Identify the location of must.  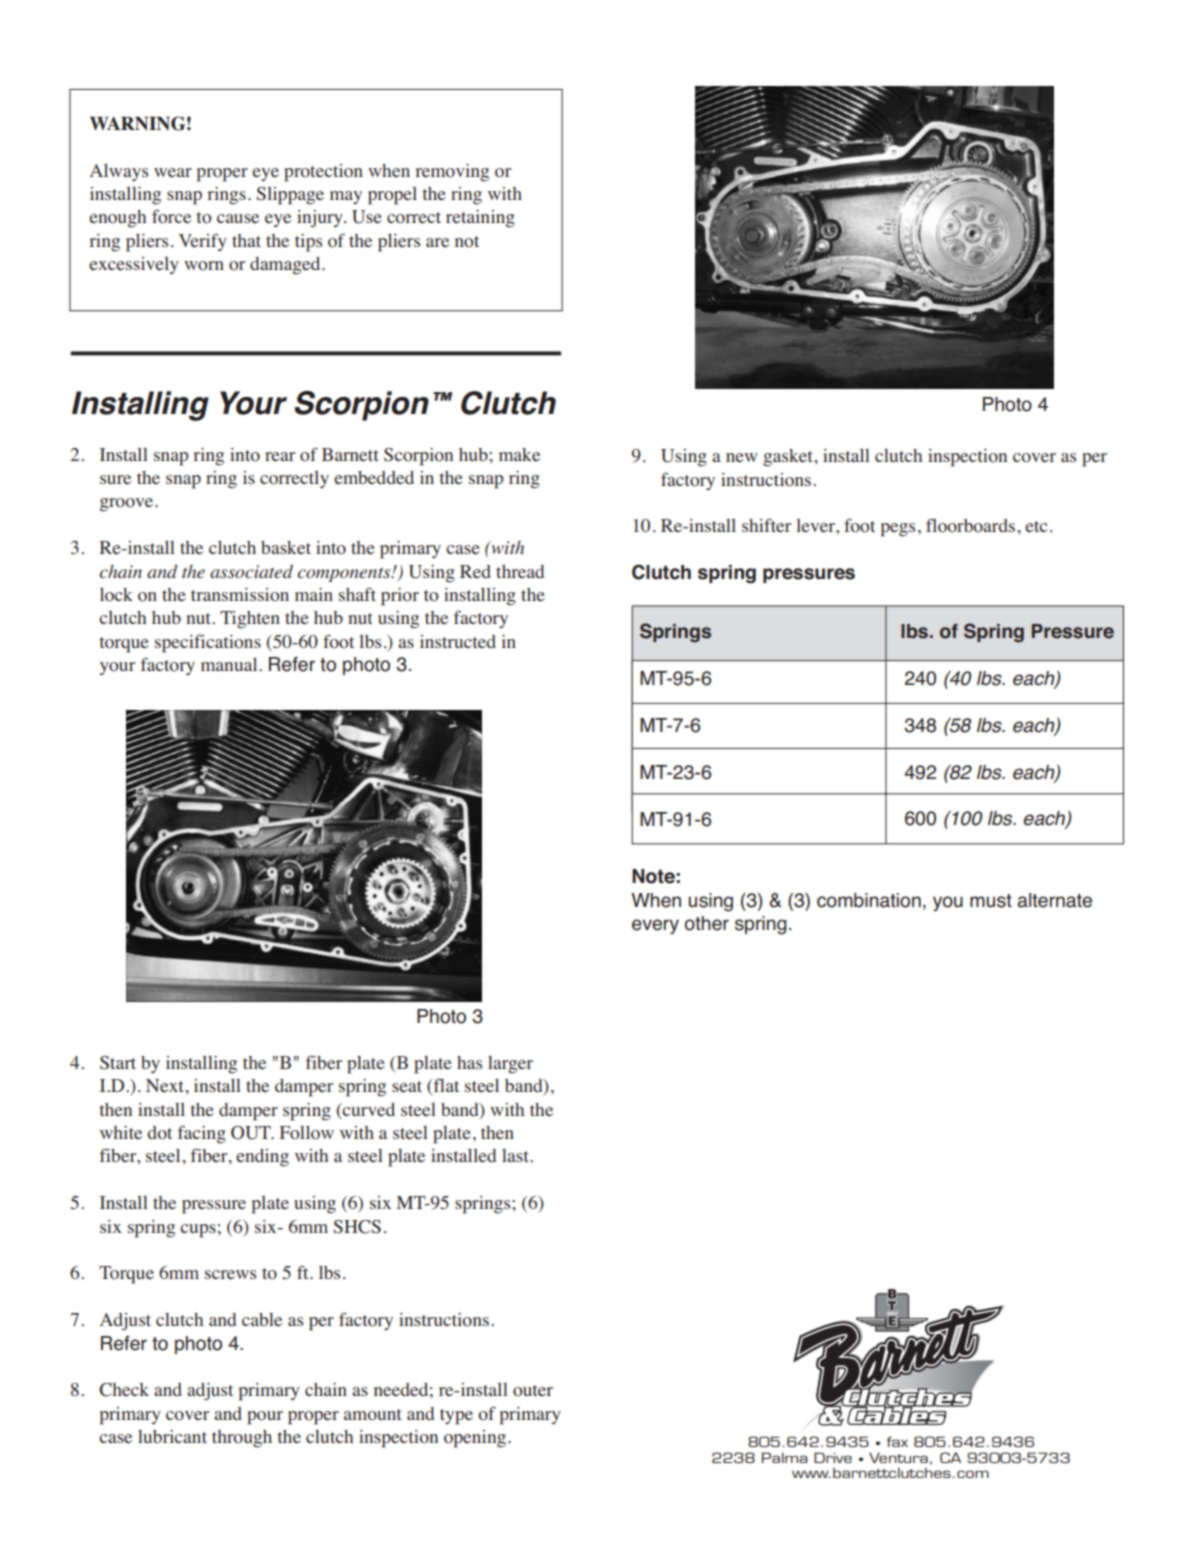
(991, 901).
